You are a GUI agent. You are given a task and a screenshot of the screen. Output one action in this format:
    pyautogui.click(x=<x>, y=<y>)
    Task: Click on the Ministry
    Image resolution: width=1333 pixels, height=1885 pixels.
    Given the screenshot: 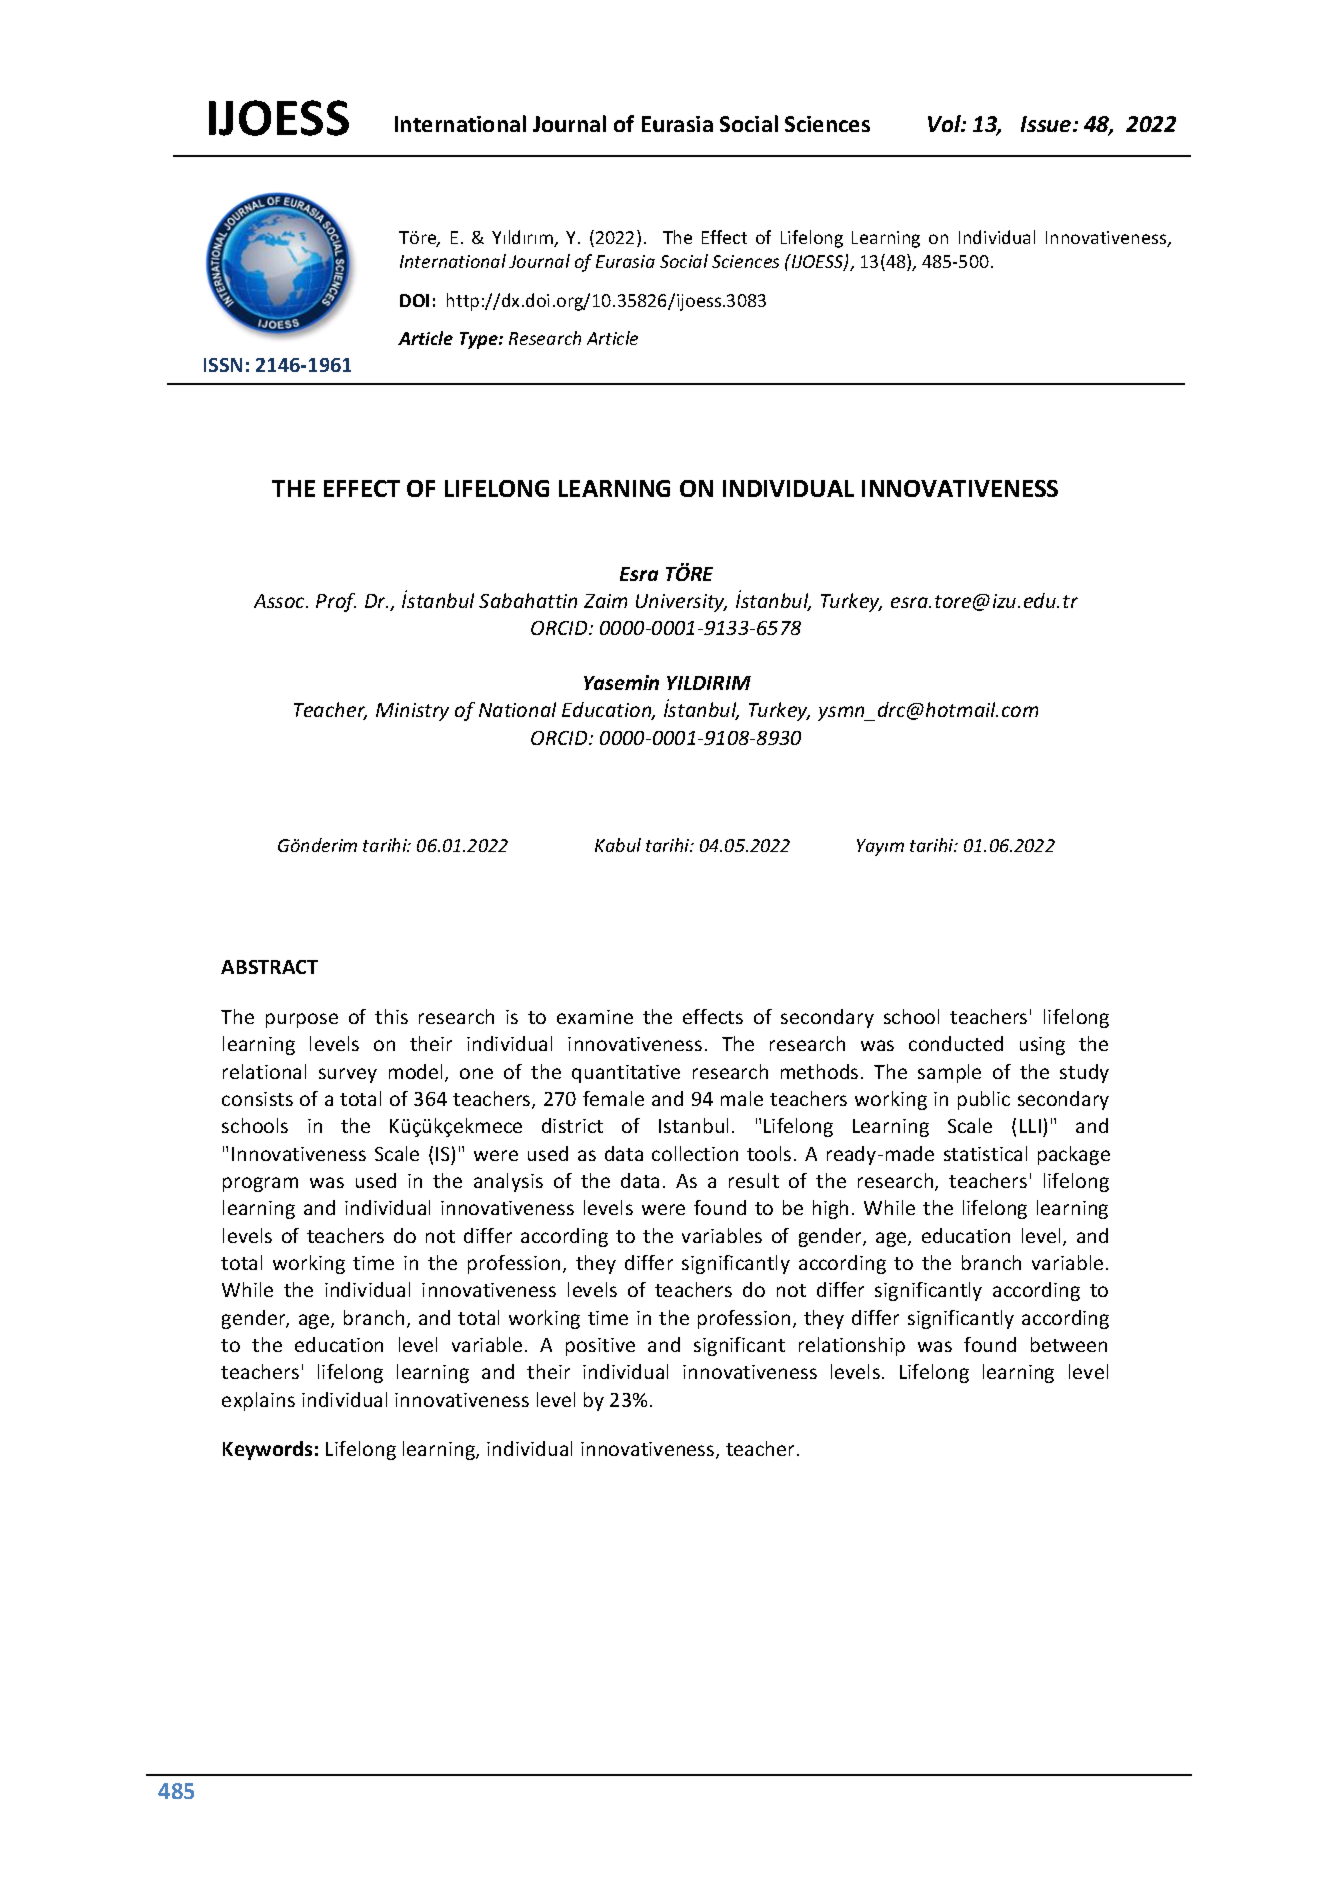 What is the action you would take?
    pyautogui.click(x=412, y=712)
